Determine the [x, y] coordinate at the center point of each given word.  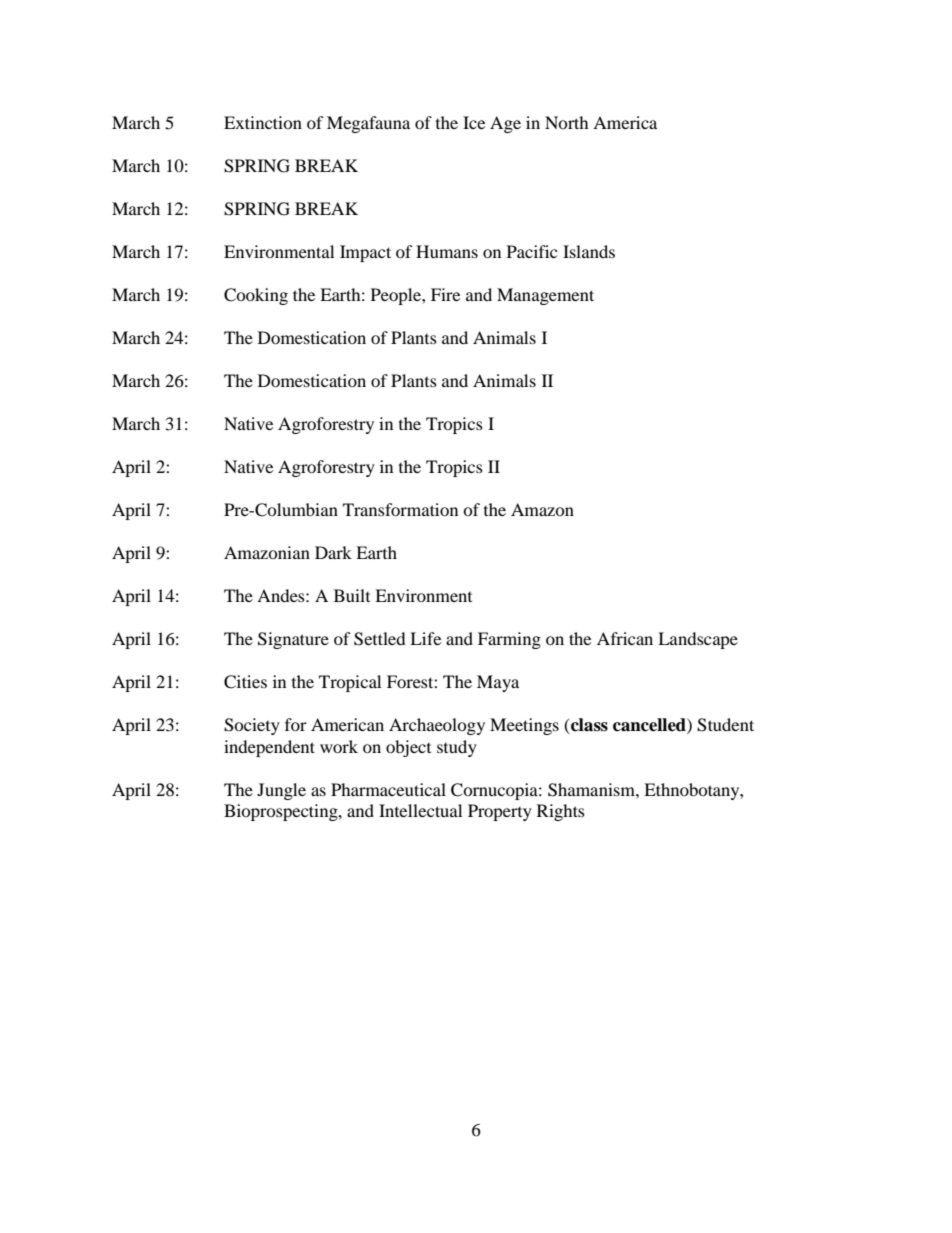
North [567, 122]
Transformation [400, 509]
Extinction [263, 122]
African [625, 638]
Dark [333, 552]
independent [269, 748]
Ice [474, 122]
